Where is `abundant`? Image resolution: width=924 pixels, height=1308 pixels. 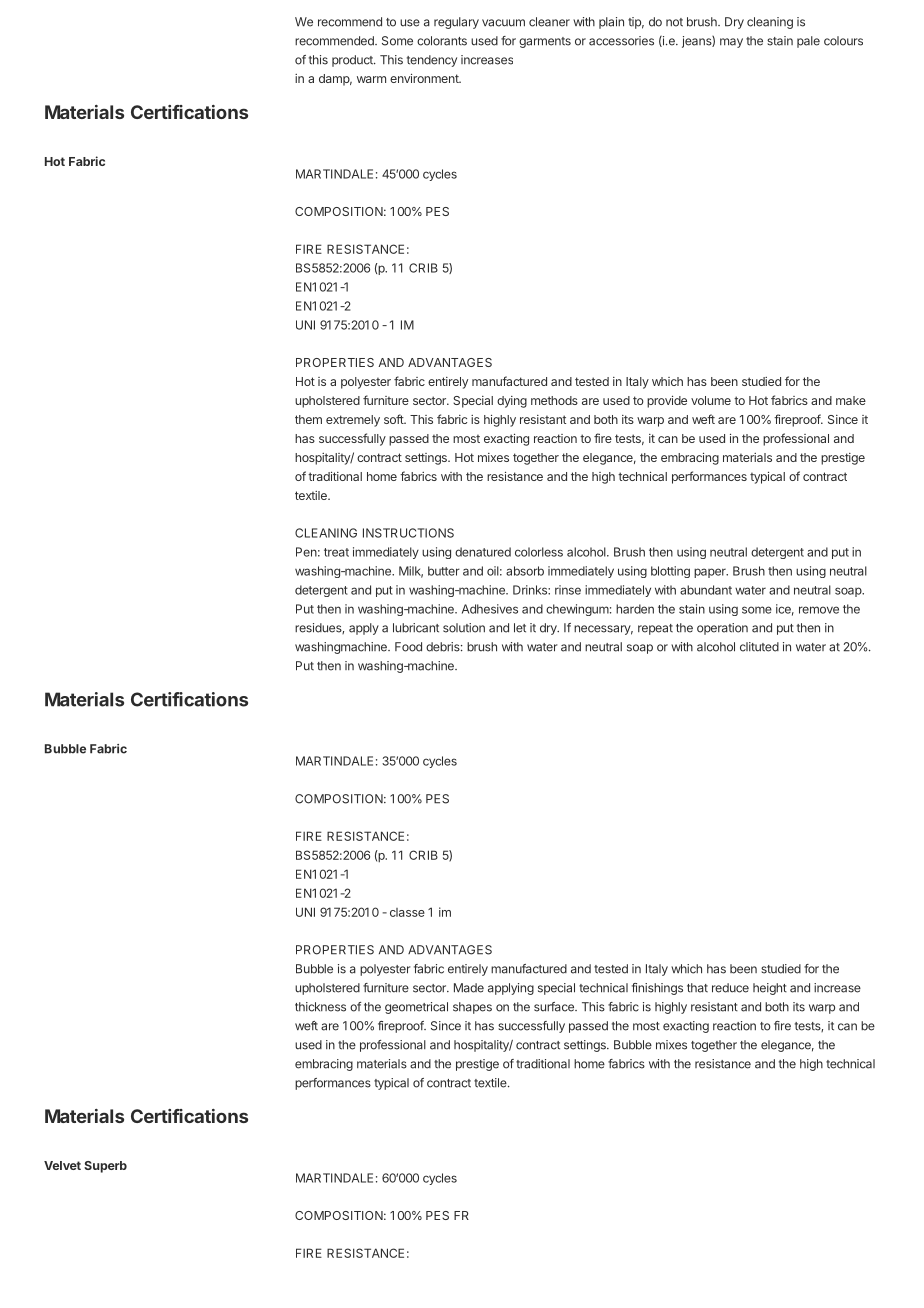
abundant is located at coordinates (706, 590).
